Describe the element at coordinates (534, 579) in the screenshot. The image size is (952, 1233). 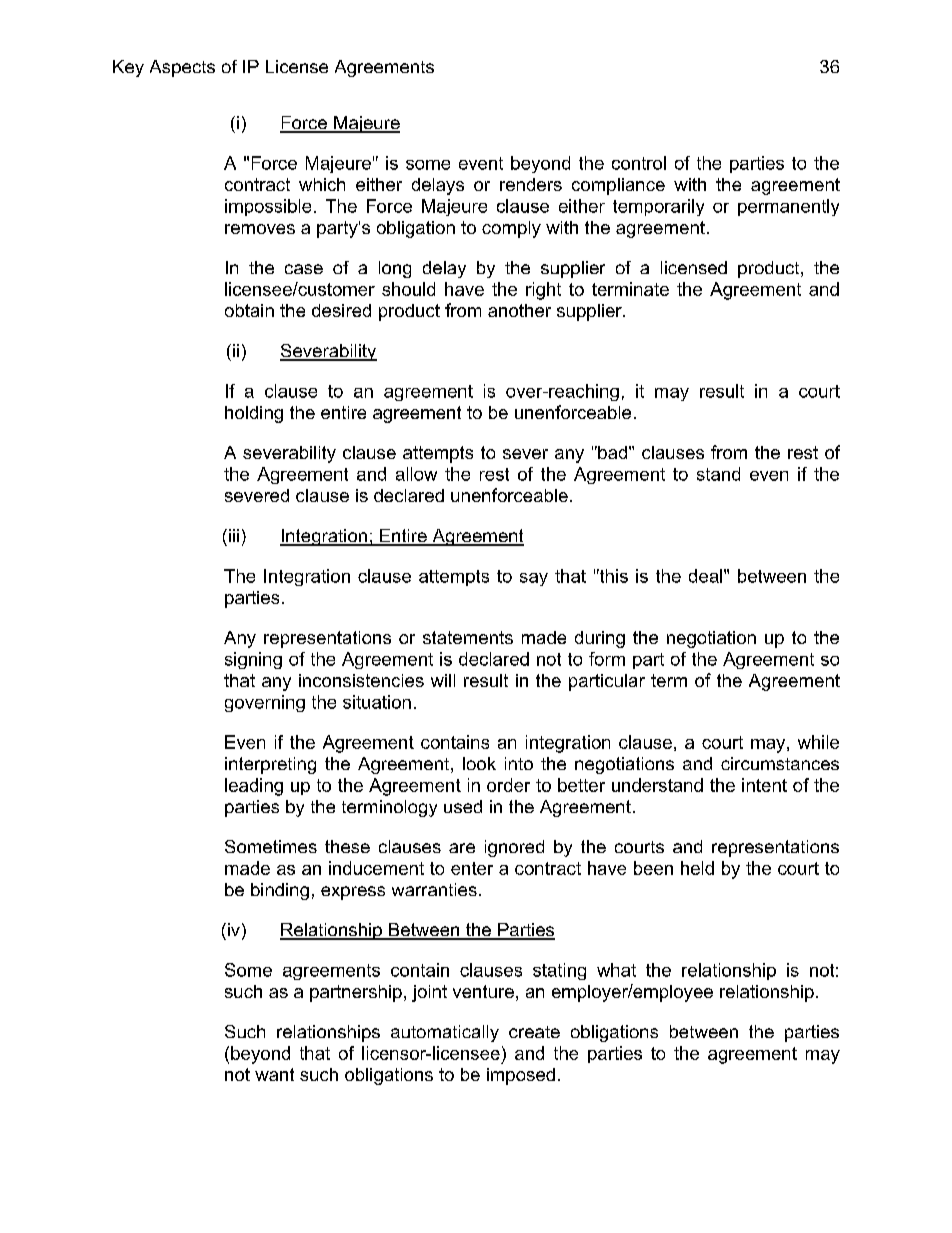
I see `say` at that location.
